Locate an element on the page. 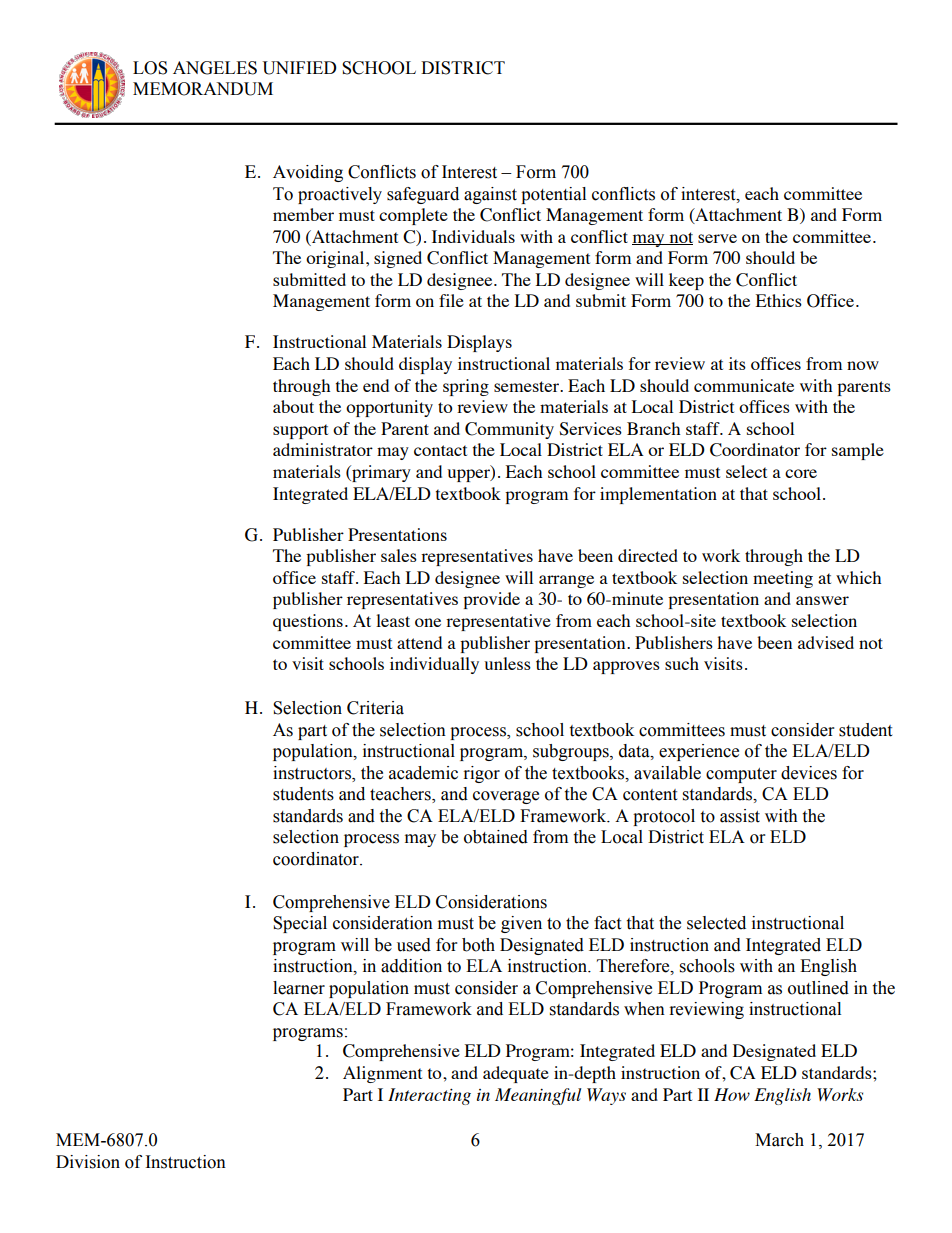 The image size is (952, 1233). core is located at coordinates (801, 473).
